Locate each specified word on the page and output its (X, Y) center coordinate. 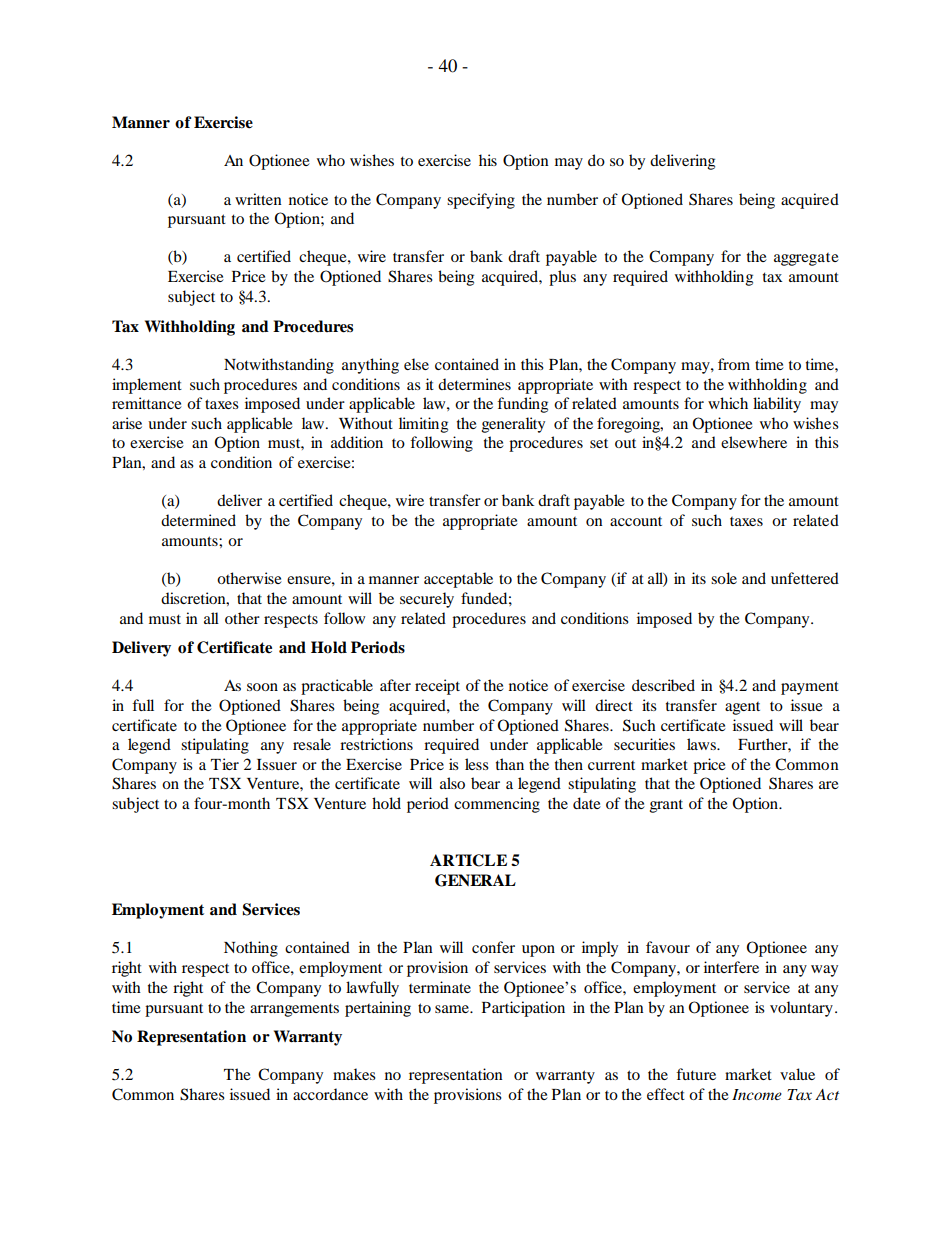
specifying (481, 201)
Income (757, 1094)
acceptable (458, 580)
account (636, 521)
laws (702, 744)
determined (198, 520)
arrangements (294, 1010)
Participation (523, 1009)
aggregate (806, 259)
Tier (225, 764)
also (452, 783)
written (258, 199)
